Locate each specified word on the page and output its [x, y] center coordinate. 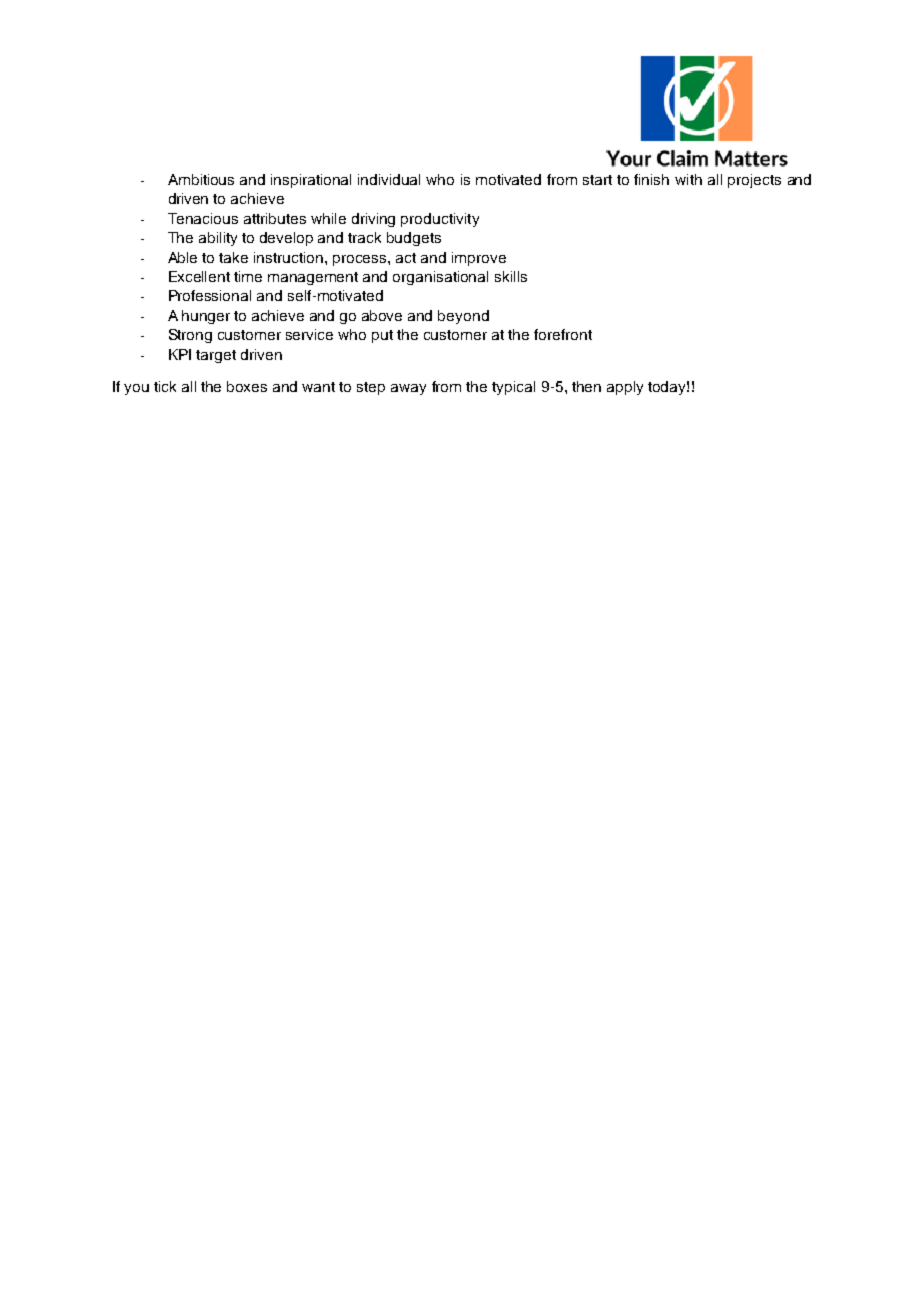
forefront [563, 334]
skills [511, 276]
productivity [440, 220]
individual [389, 179]
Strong [190, 336]
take [233, 257]
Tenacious [203, 218]
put [382, 336]
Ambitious [201, 179]
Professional [210, 295]
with [688, 179]
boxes [247, 386]
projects [754, 181]
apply [625, 388]
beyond [463, 317]
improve [479, 259]
